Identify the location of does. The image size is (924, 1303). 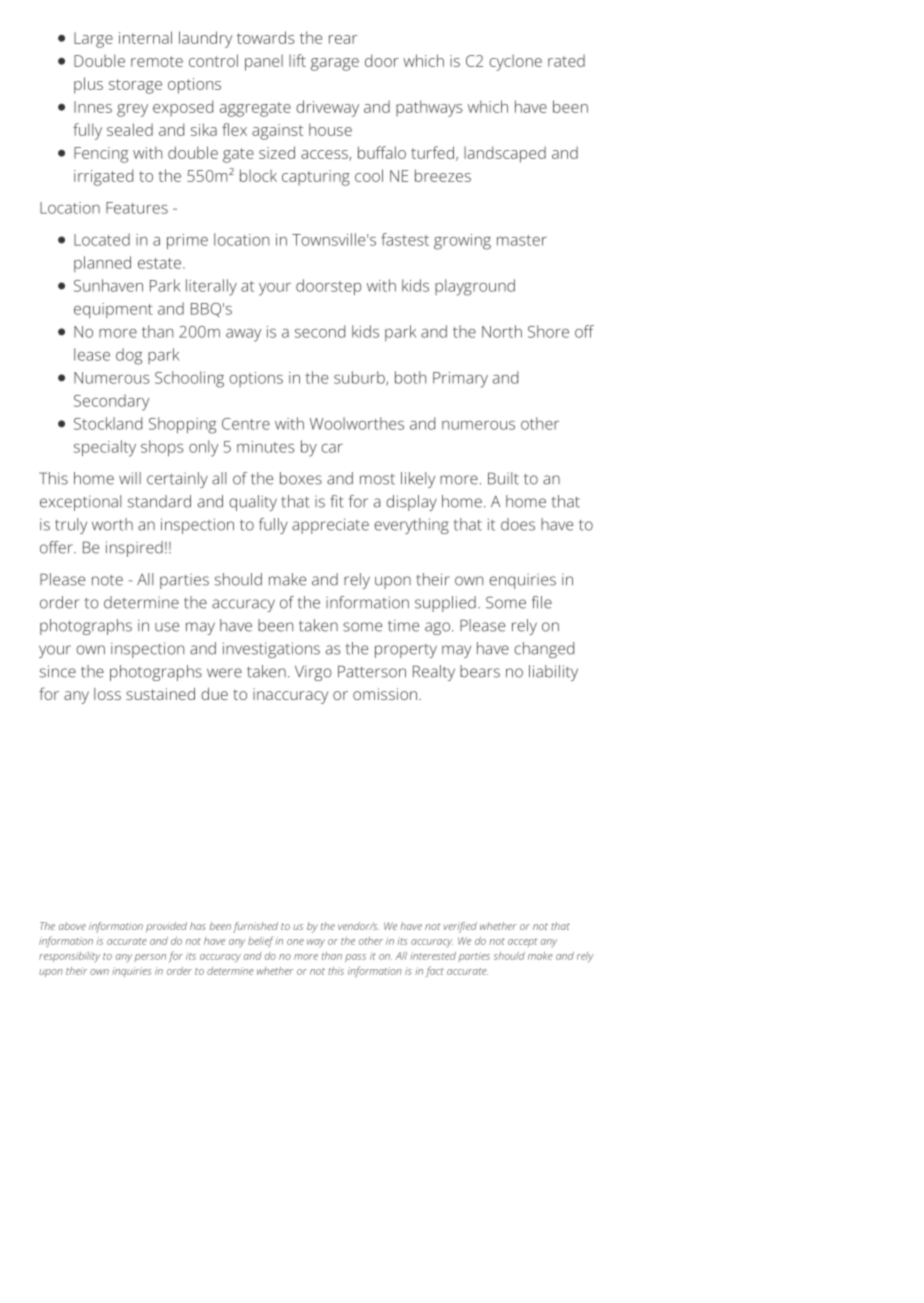
(518, 524).
